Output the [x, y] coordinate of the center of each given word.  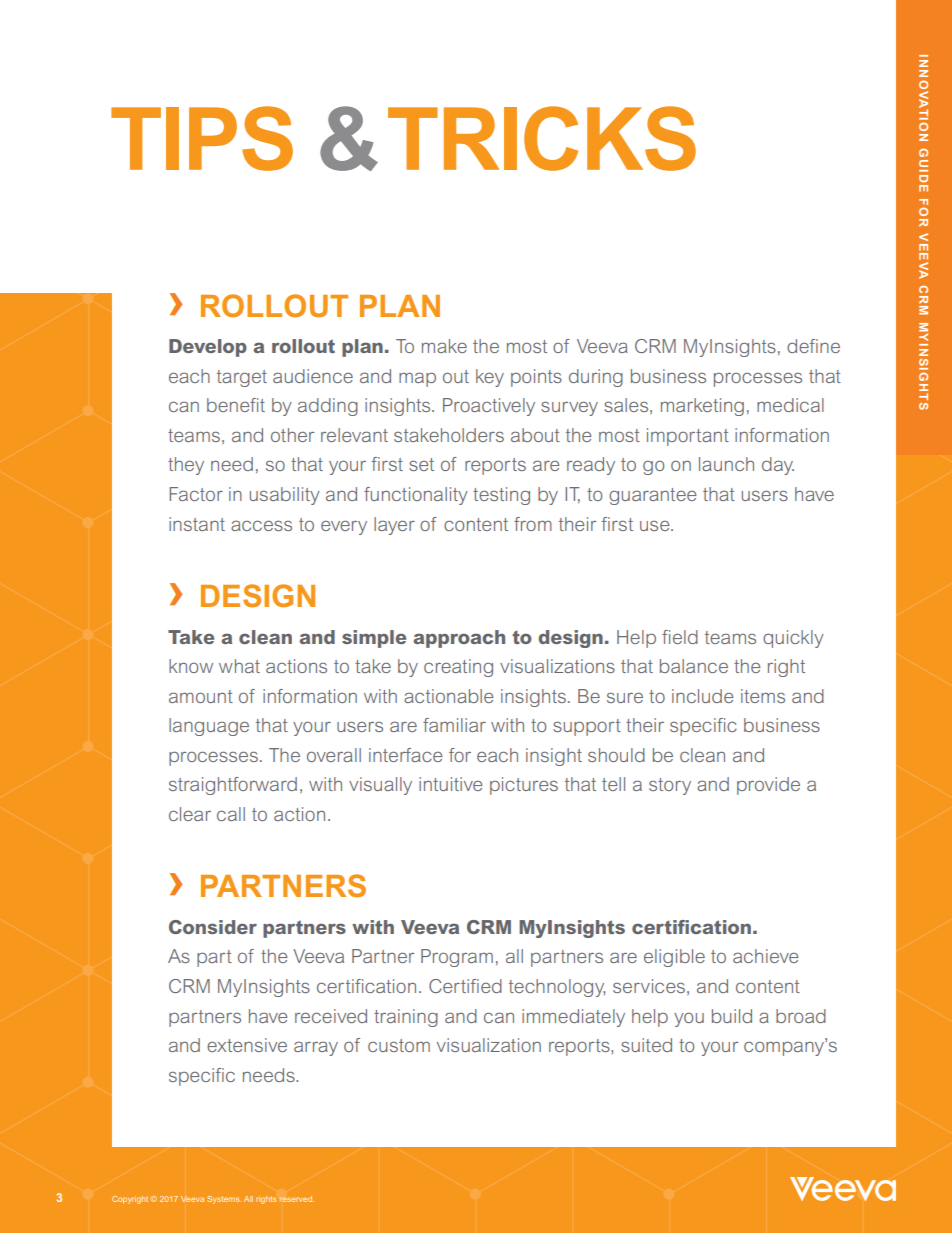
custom [399, 1045]
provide [768, 786]
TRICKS [542, 138]
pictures [524, 786]
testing [501, 496]
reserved [296, 1199]
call [231, 814]
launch [726, 464]
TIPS [202, 138]
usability [285, 496]
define [813, 346]
